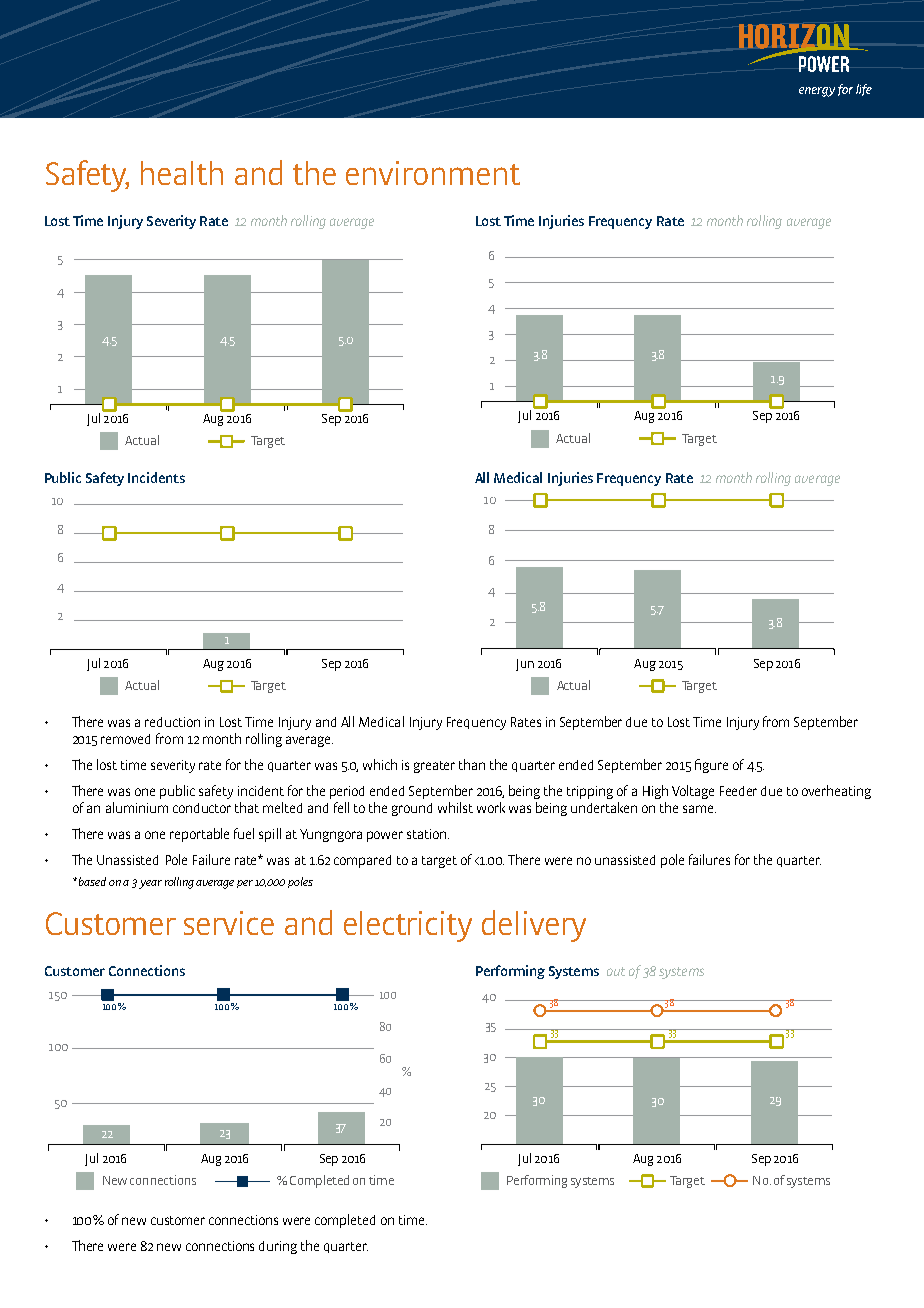 This screenshot has height=1308, width=924. What do you see at coordinates (433, 173) in the screenshot?
I see `environment` at bounding box center [433, 173].
